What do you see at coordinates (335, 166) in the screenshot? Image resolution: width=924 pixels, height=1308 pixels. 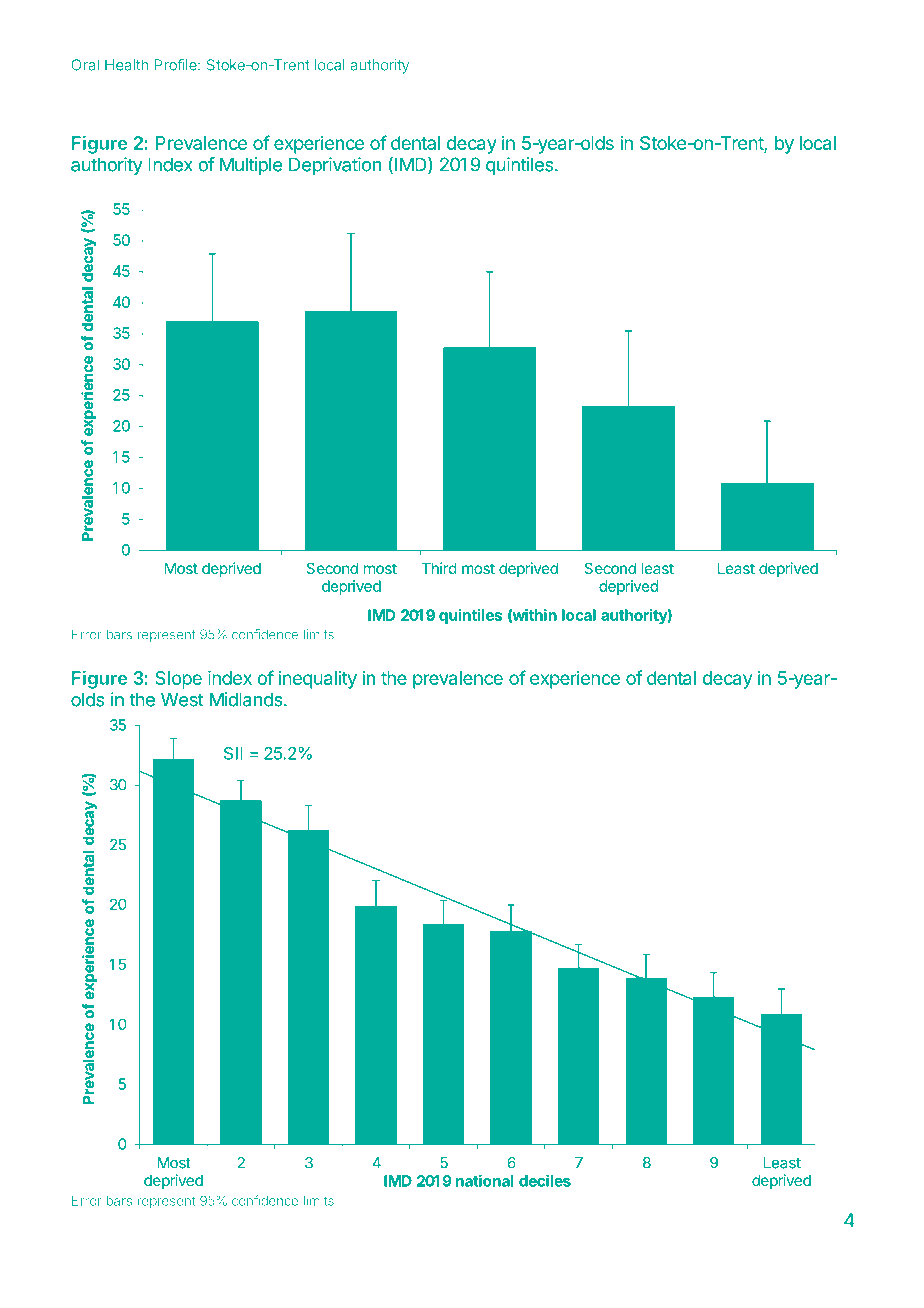 I see `Deprivation` at bounding box center [335, 166].
